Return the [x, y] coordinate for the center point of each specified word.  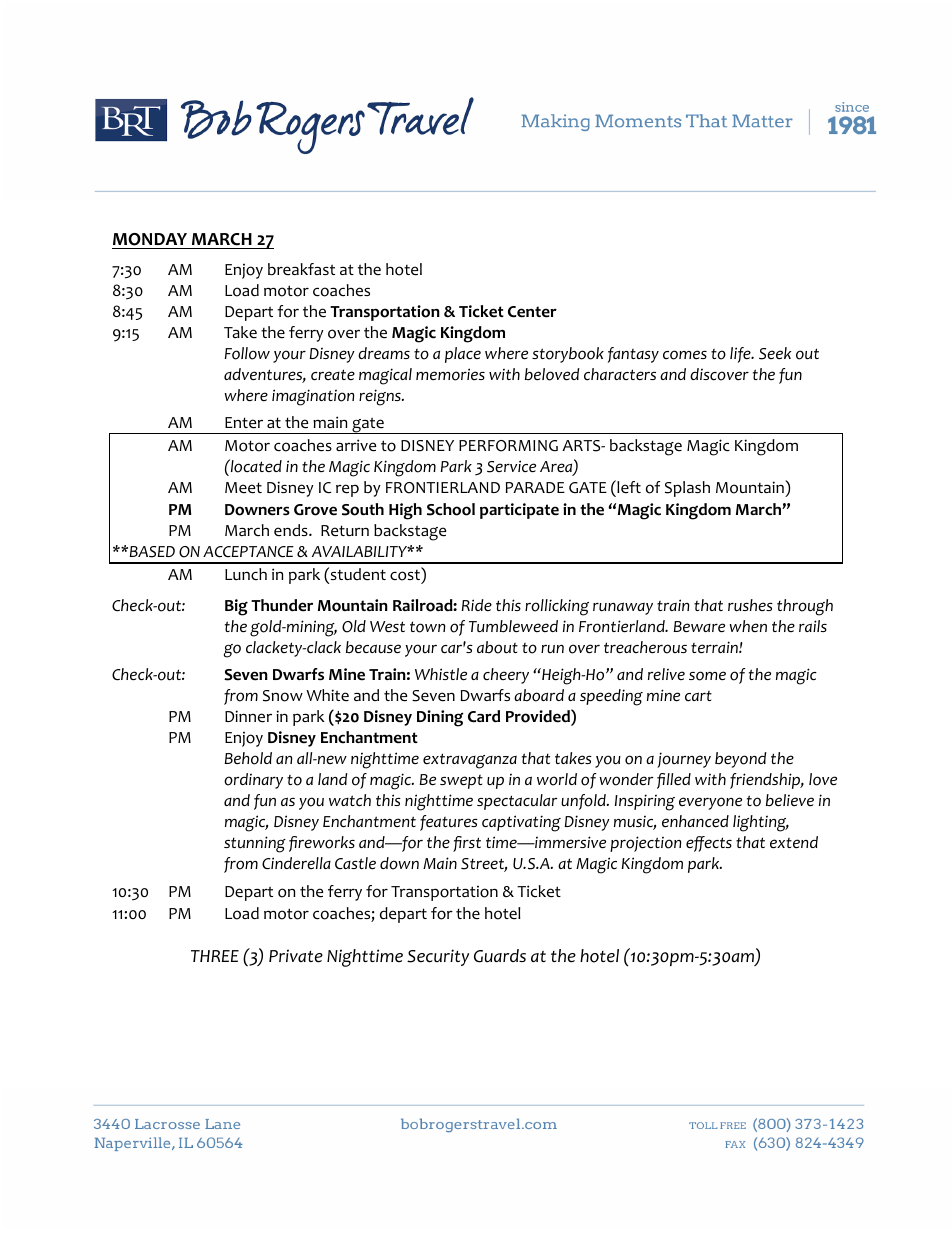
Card [484, 716]
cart [698, 696]
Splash [687, 489]
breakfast [301, 269]
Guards [500, 956]
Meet [243, 488]
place [463, 355]
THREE [215, 956]
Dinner [248, 716]
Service [511, 466]
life [741, 355]
